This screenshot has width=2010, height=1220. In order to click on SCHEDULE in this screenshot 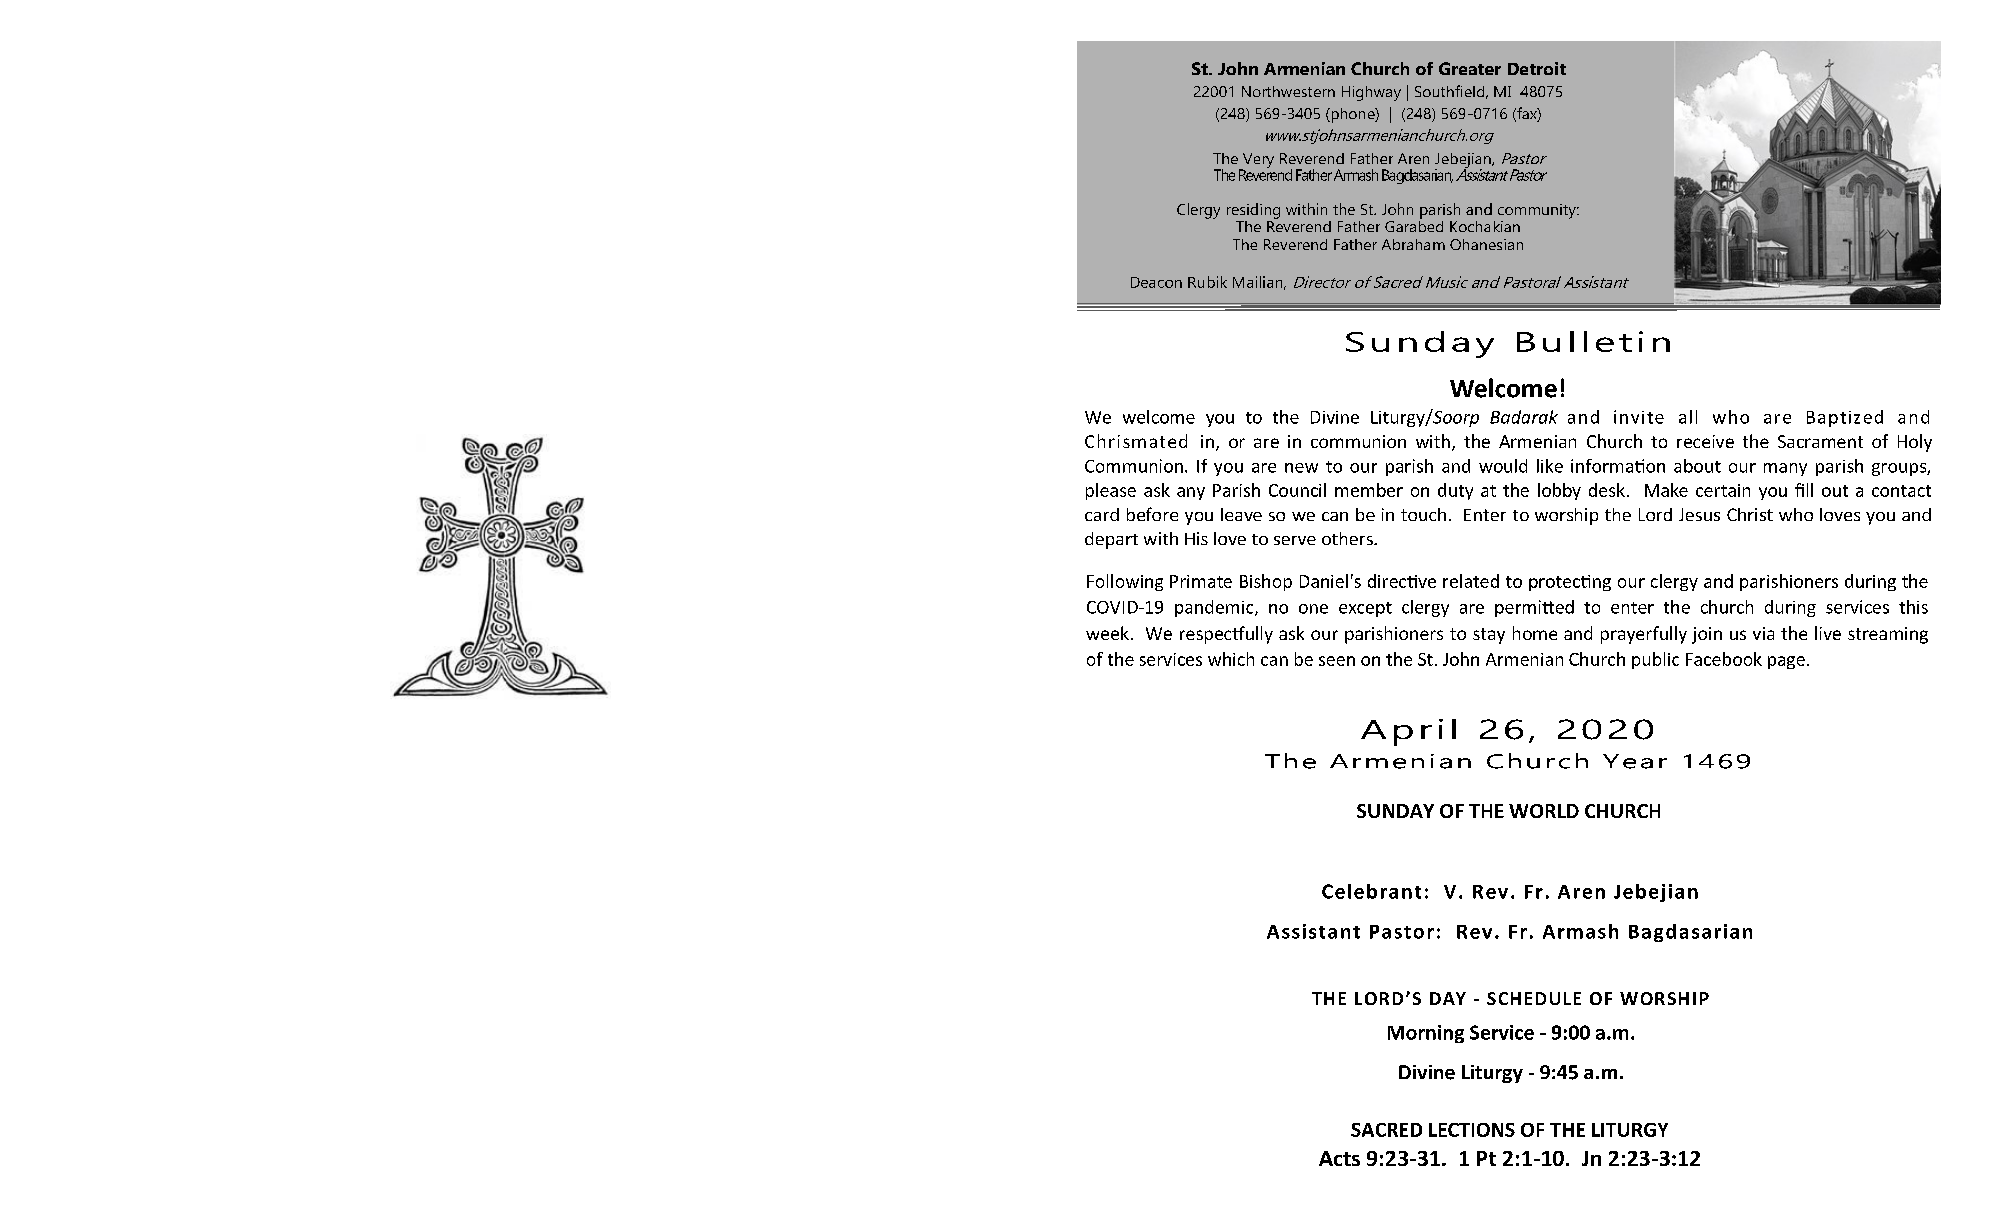, I will do `click(1534, 998)`.
